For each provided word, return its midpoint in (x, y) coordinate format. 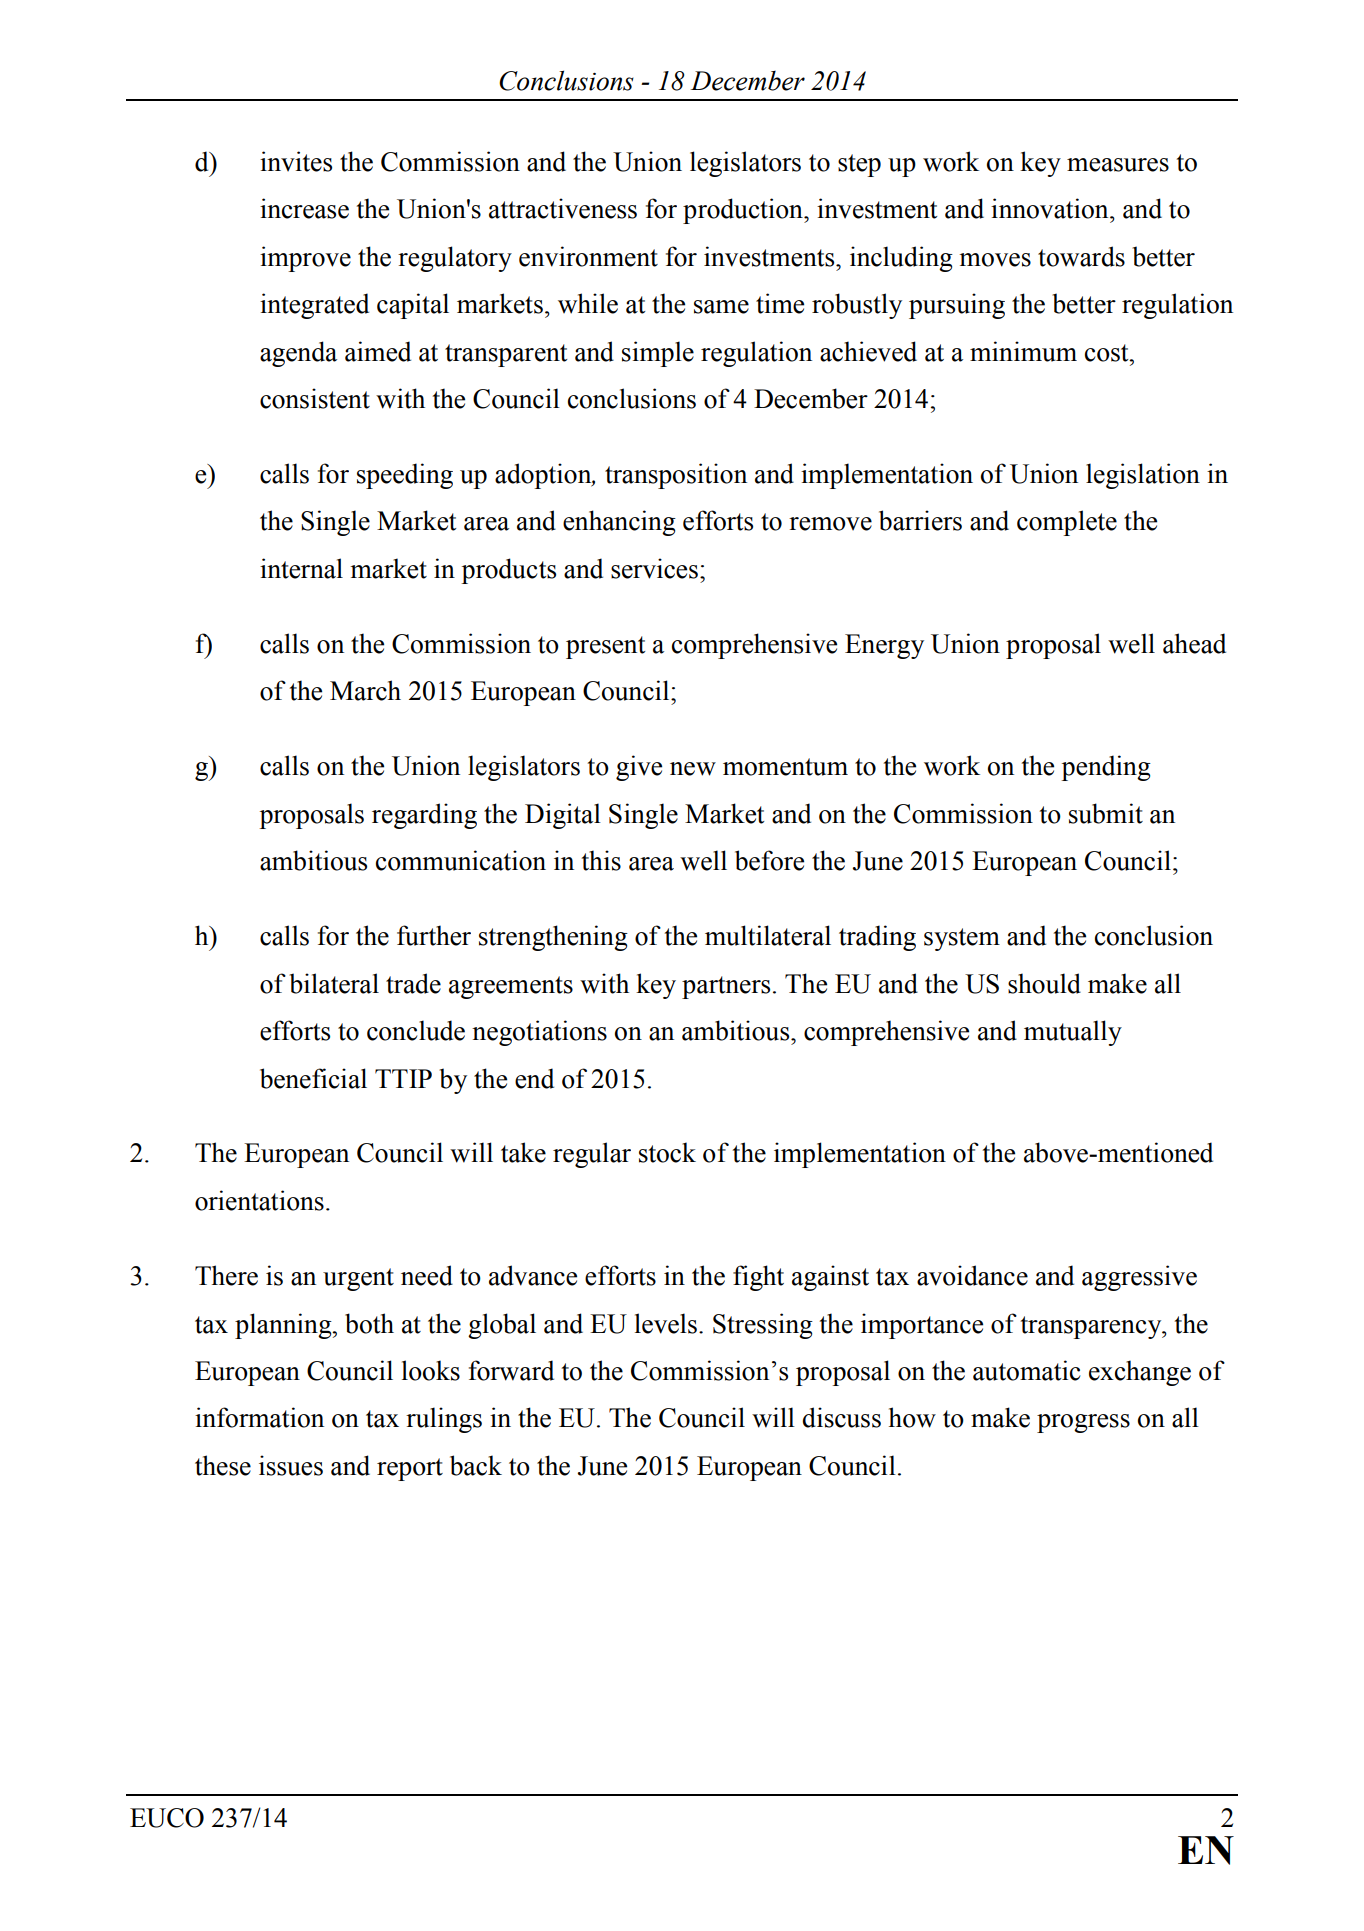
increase (304, 208)
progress (1083, 1423)
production (744, 211)
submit (1106, 813)
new (693, 769)
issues (291, 1465)
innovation (1051, 208)
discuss (841, 1417)
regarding (424, 816)
